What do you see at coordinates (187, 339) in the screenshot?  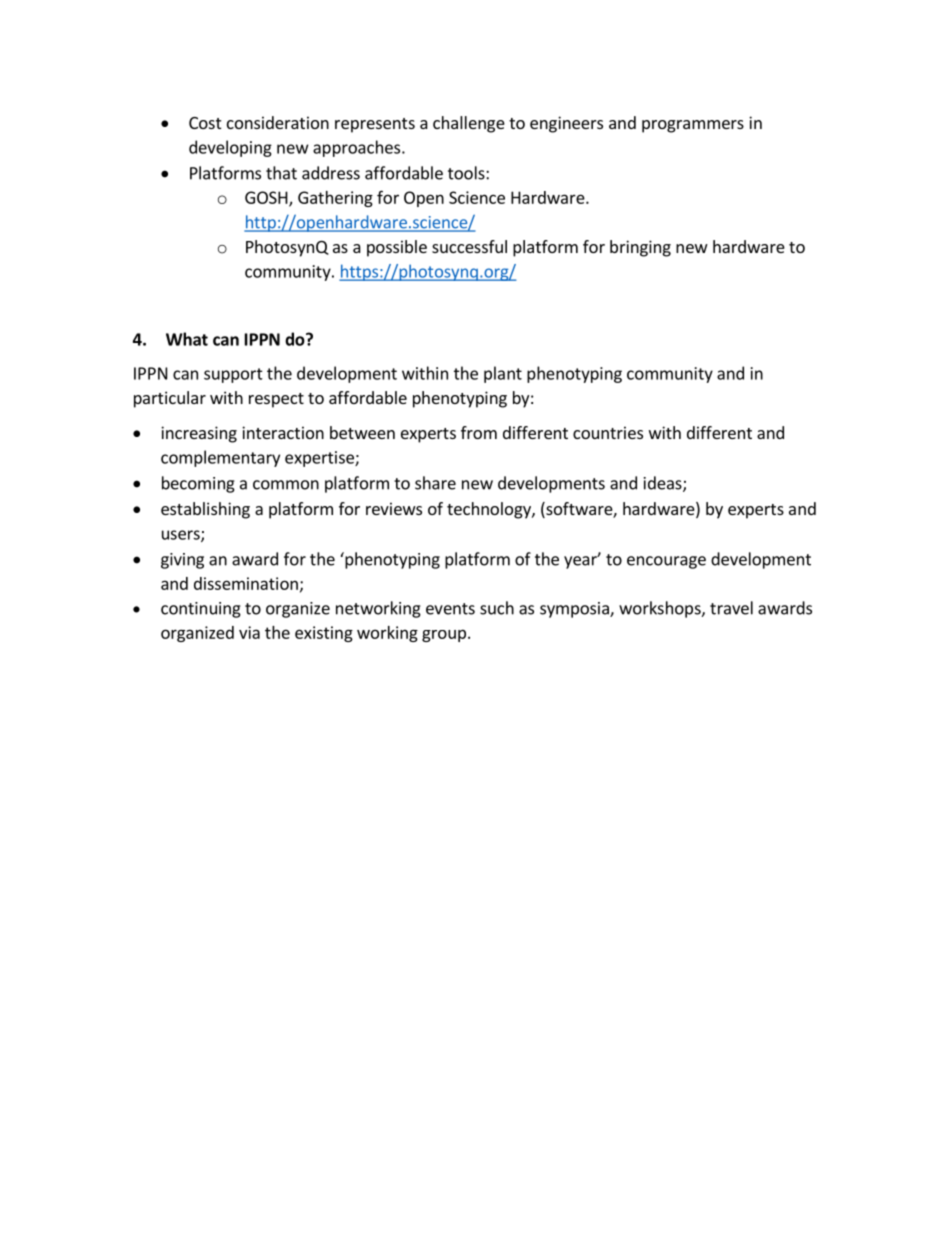 I see `What` at bounding box center [187, 339].
